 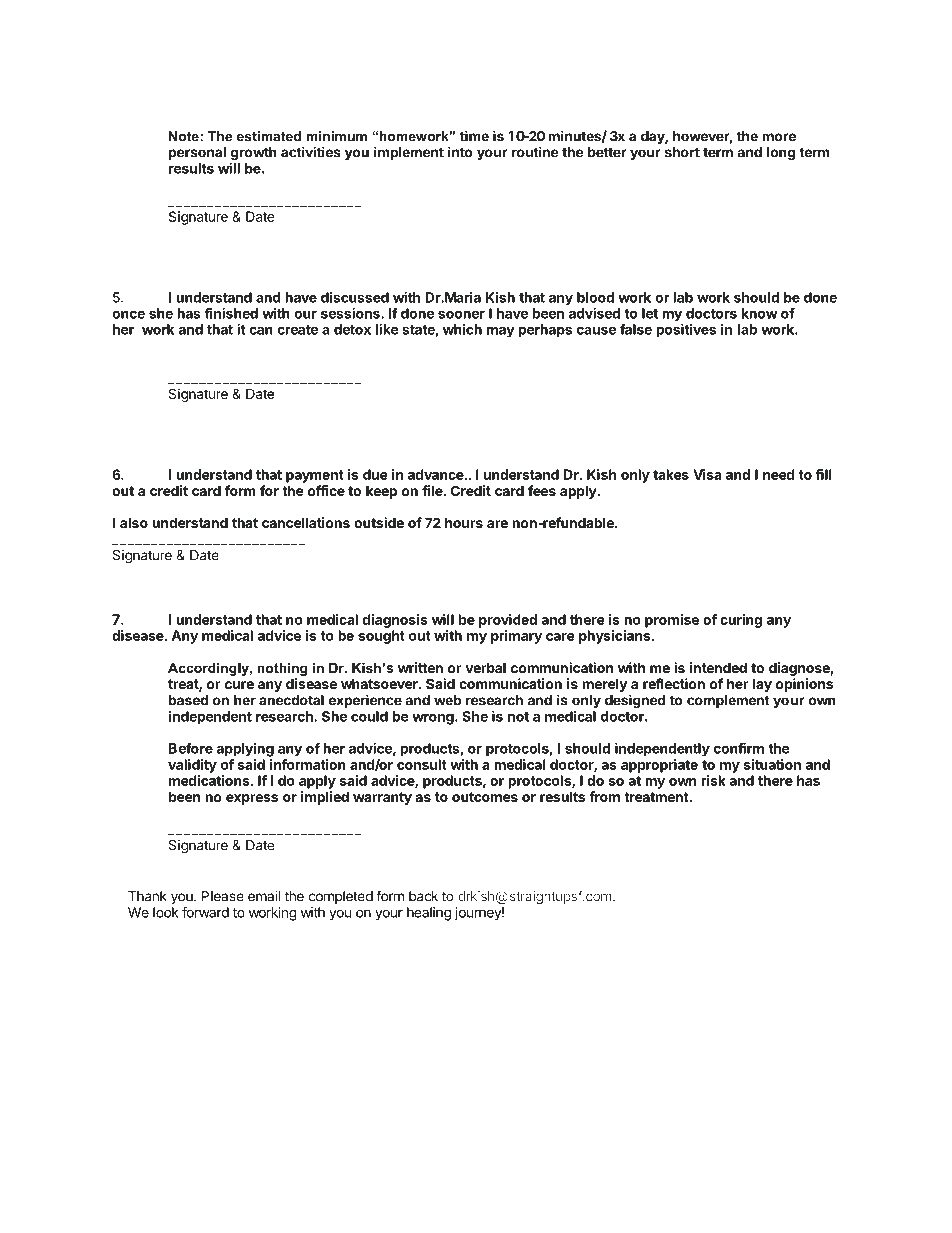 What do you see at coordinates (781, 154) in the screenshot?
I see `long` at bounding box center [781, 154].
